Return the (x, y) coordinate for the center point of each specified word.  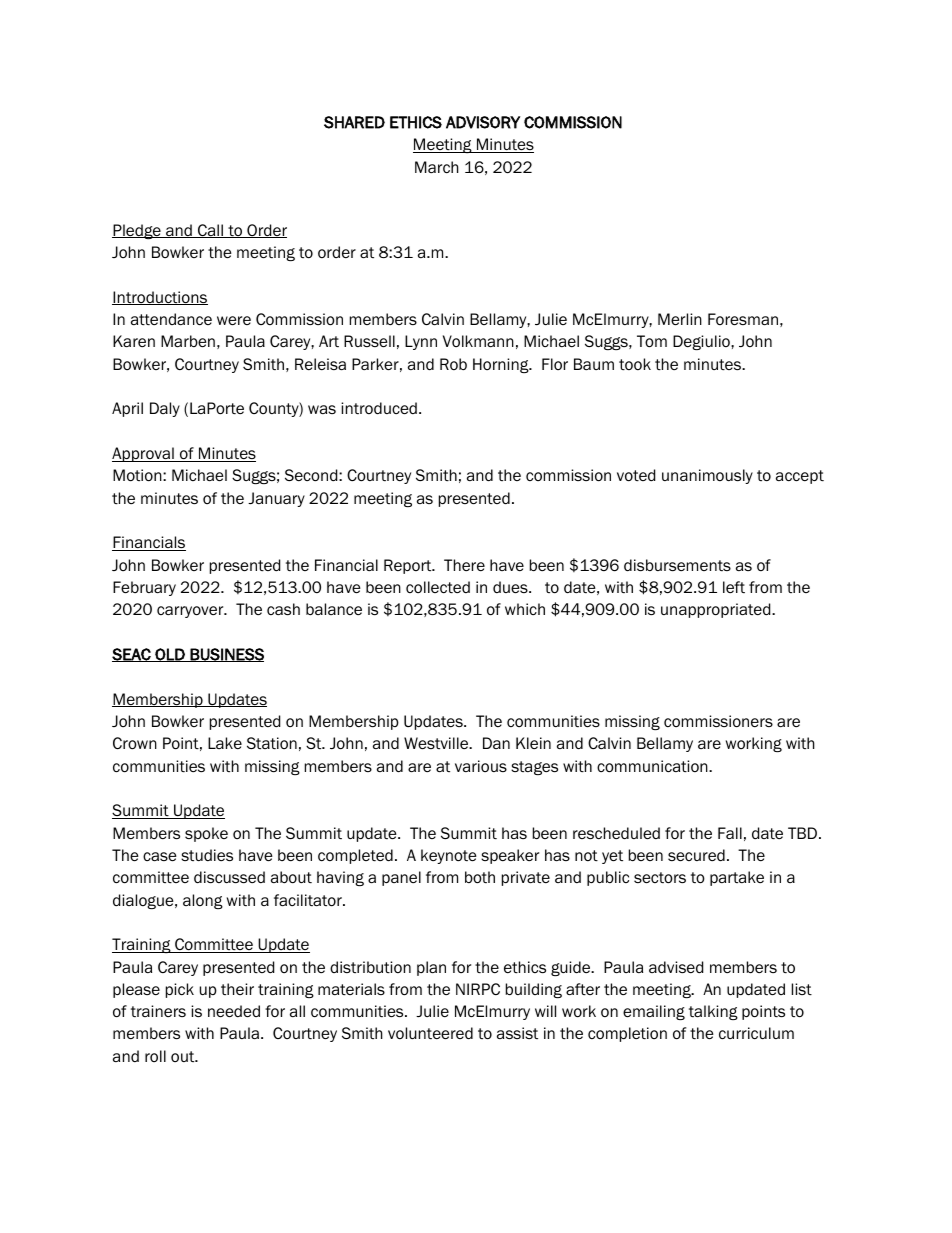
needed (234, 1011)
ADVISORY (483, 122)
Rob (453, 364)
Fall (730, 833)
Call (210, 231)
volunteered (430, 1033)
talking (713, 1012)
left (734, 587)
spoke (206, 834)
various (481, 766)
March (437, 167)
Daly (165, 409)
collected (438, 587)
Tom (652, 341)
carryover (191, 612)
